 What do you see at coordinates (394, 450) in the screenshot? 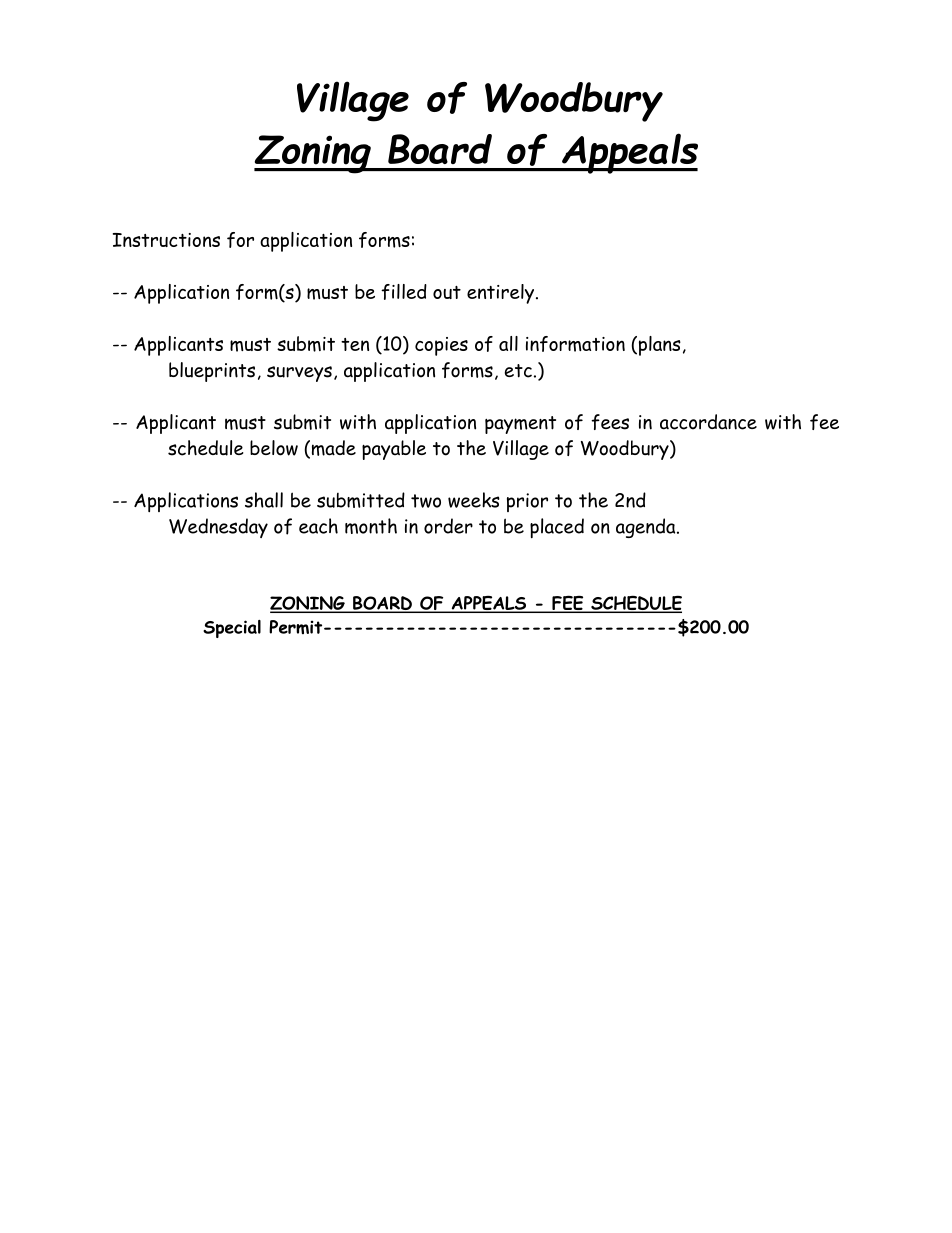
I see `payable` at bounding box center [394, 450].
